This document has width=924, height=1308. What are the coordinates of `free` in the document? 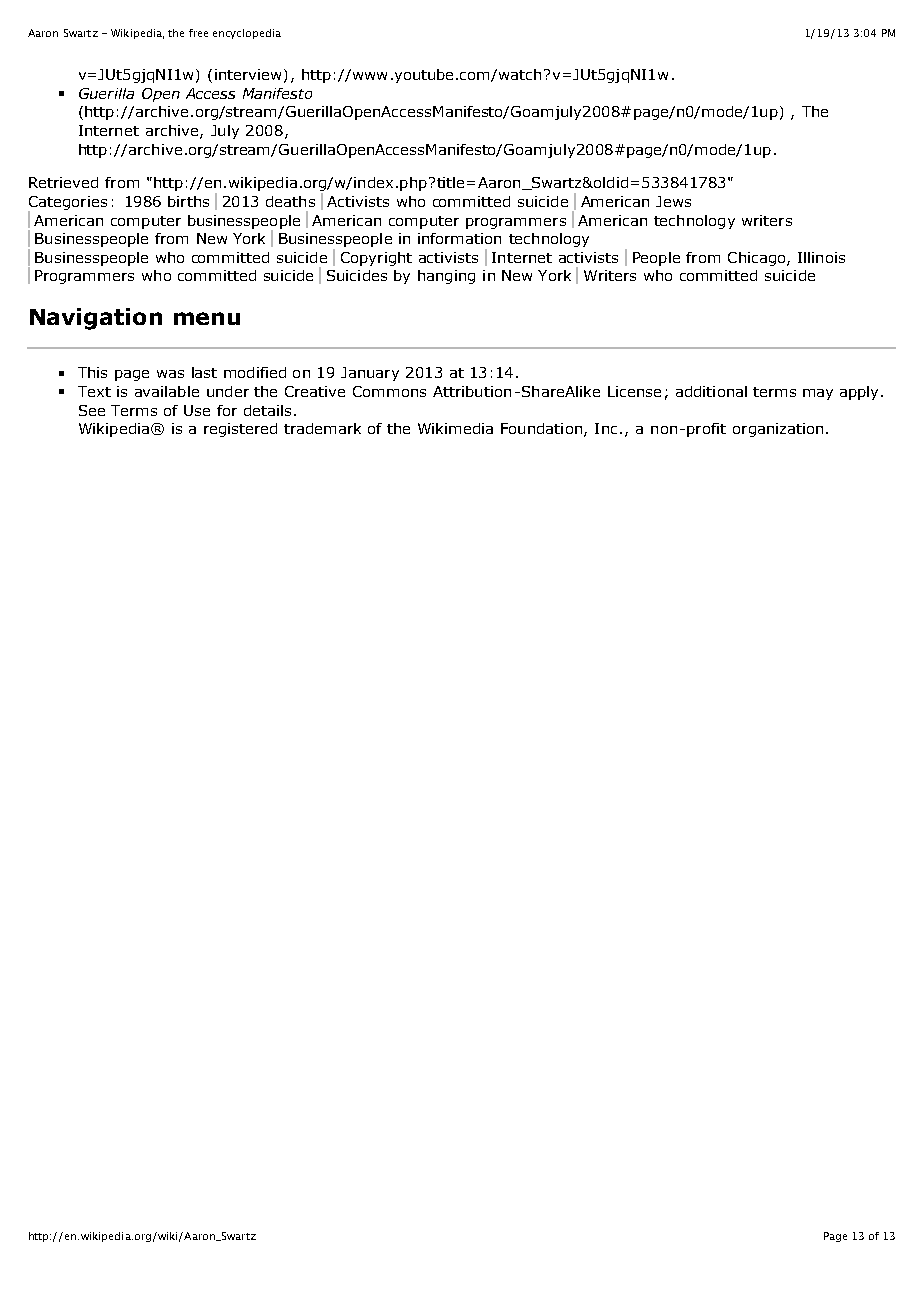 It's located at (198, 33).
